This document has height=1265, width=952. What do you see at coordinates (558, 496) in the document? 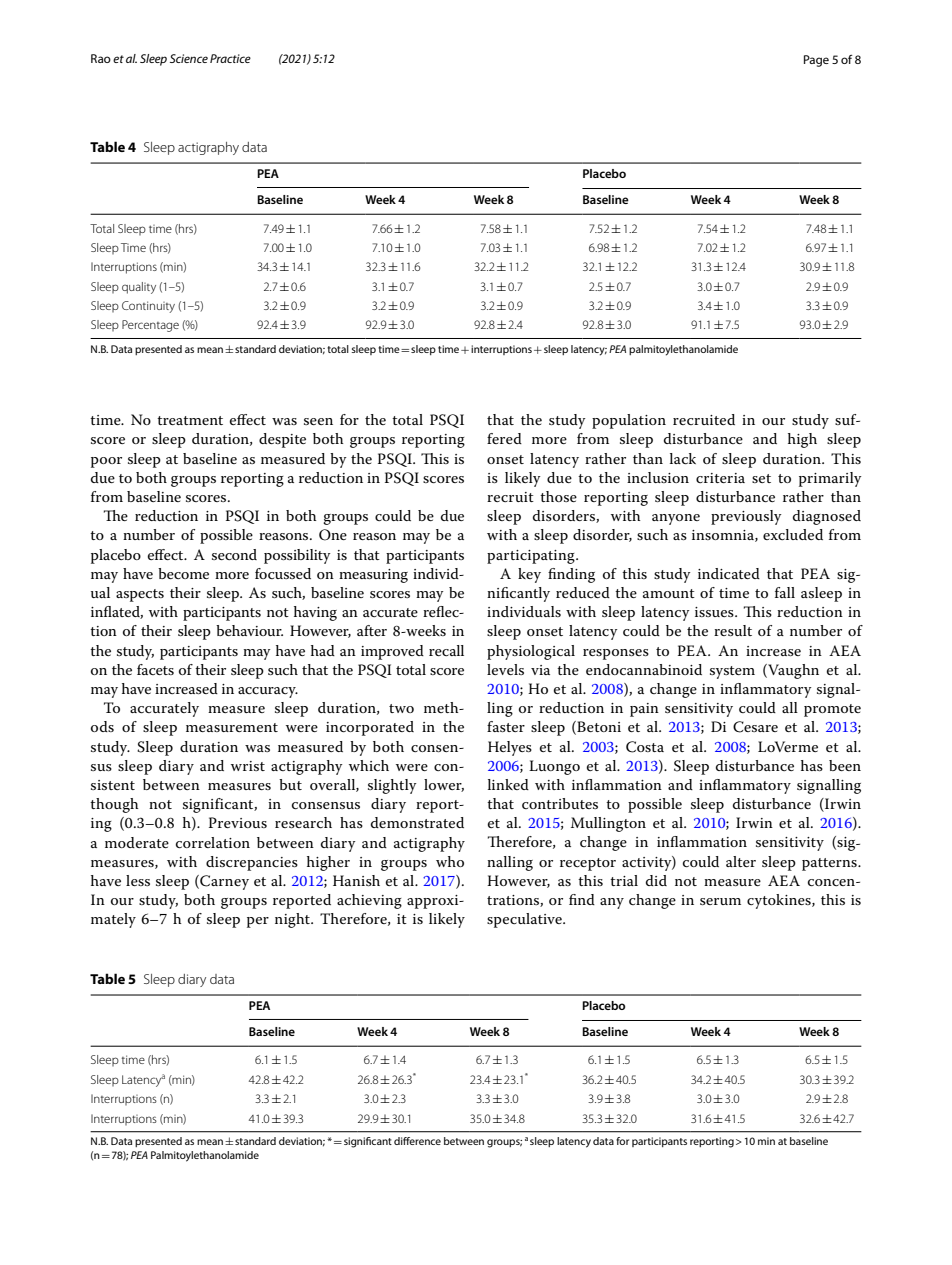
I see `those` at bounding box center [558, 496].
